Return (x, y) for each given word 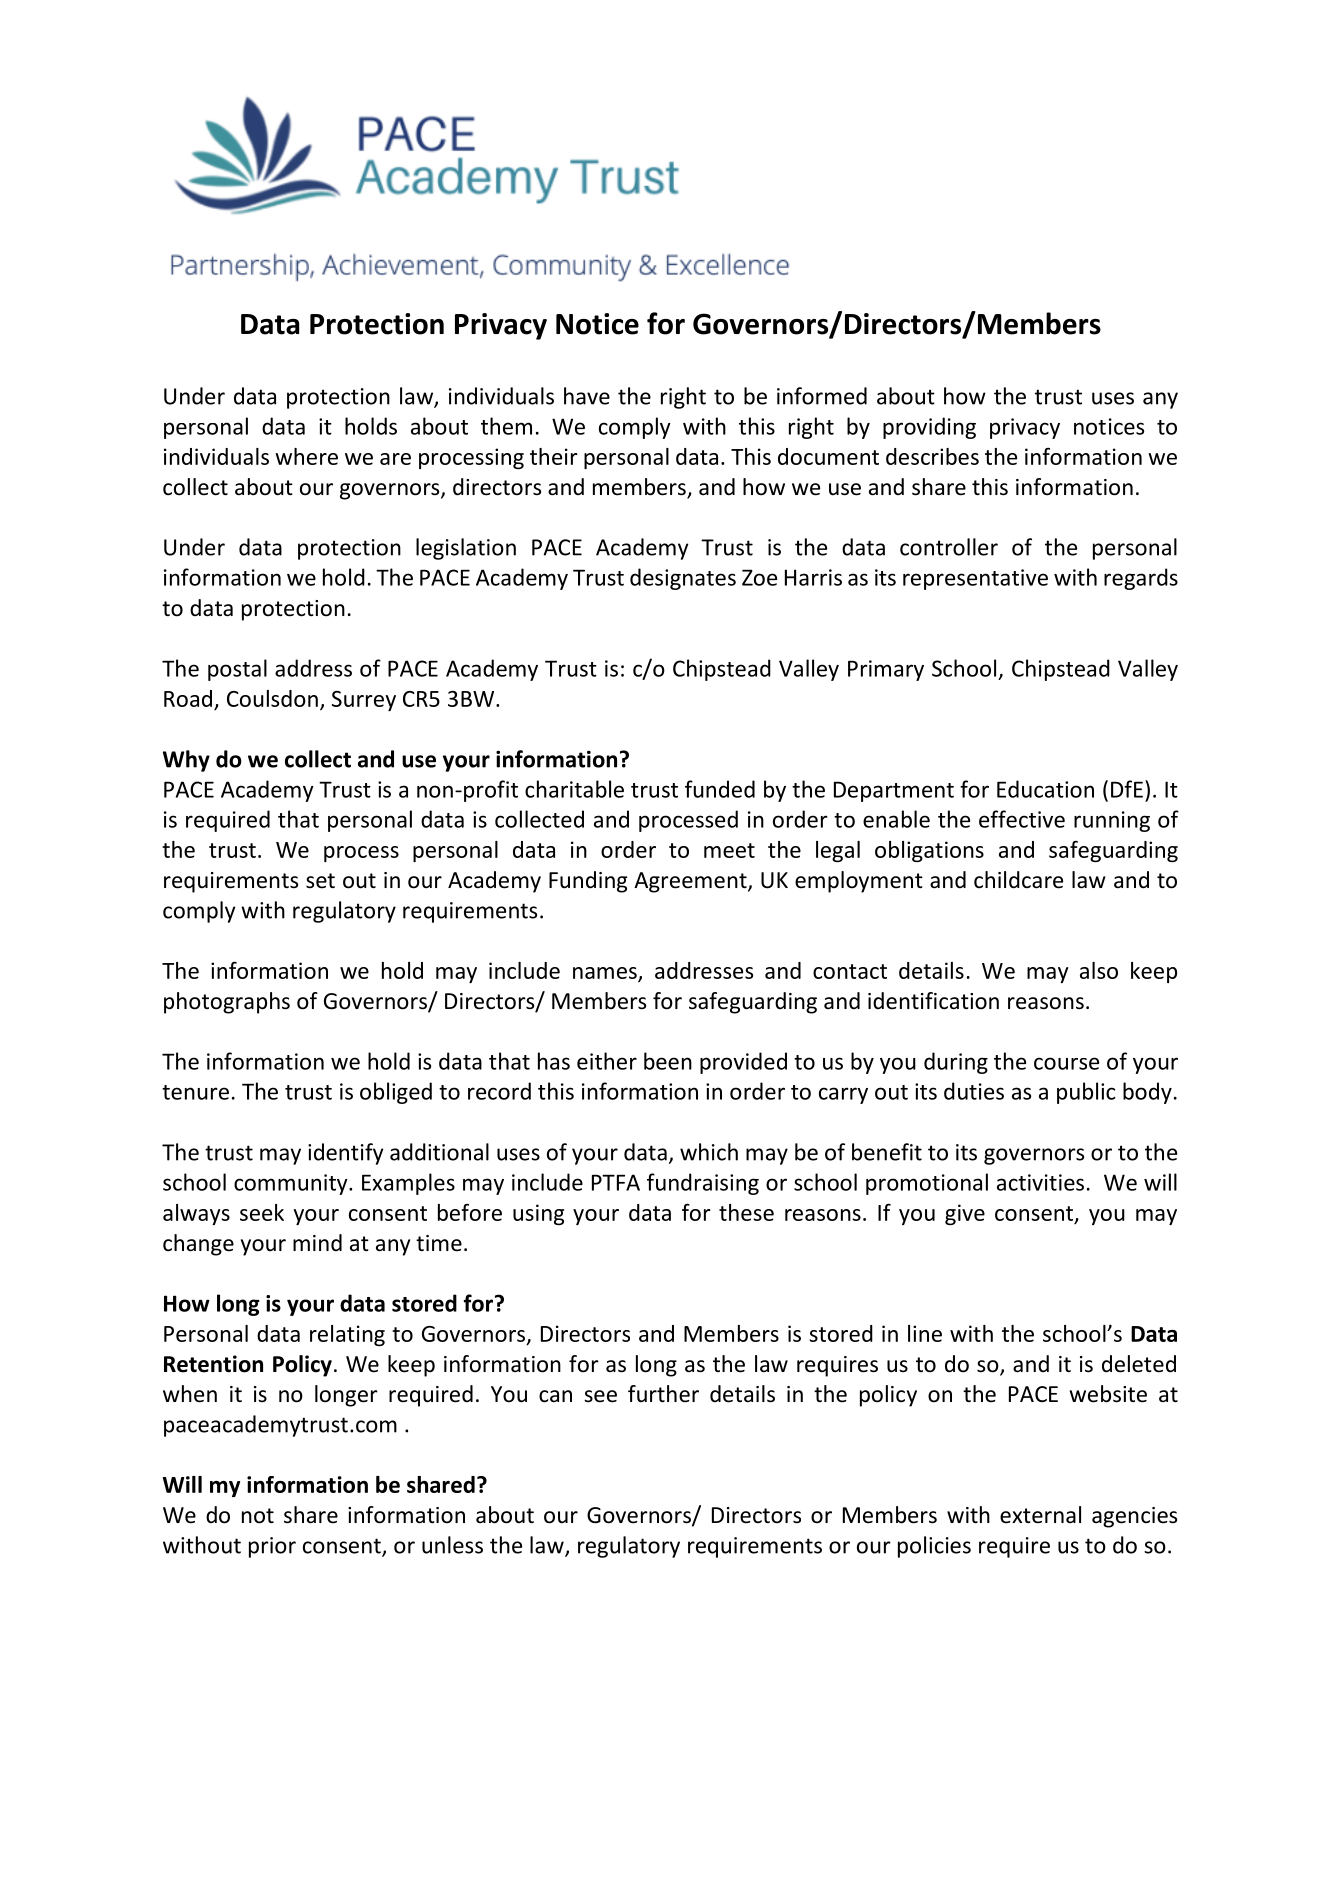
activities (1040, 1182)
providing (929, 428)
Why (186, 761)
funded (720, 789)
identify (346, 1154)
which (709, 1152)
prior (272, 1547)
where (306, 456)
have (587, 396)
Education (1045, 789)
